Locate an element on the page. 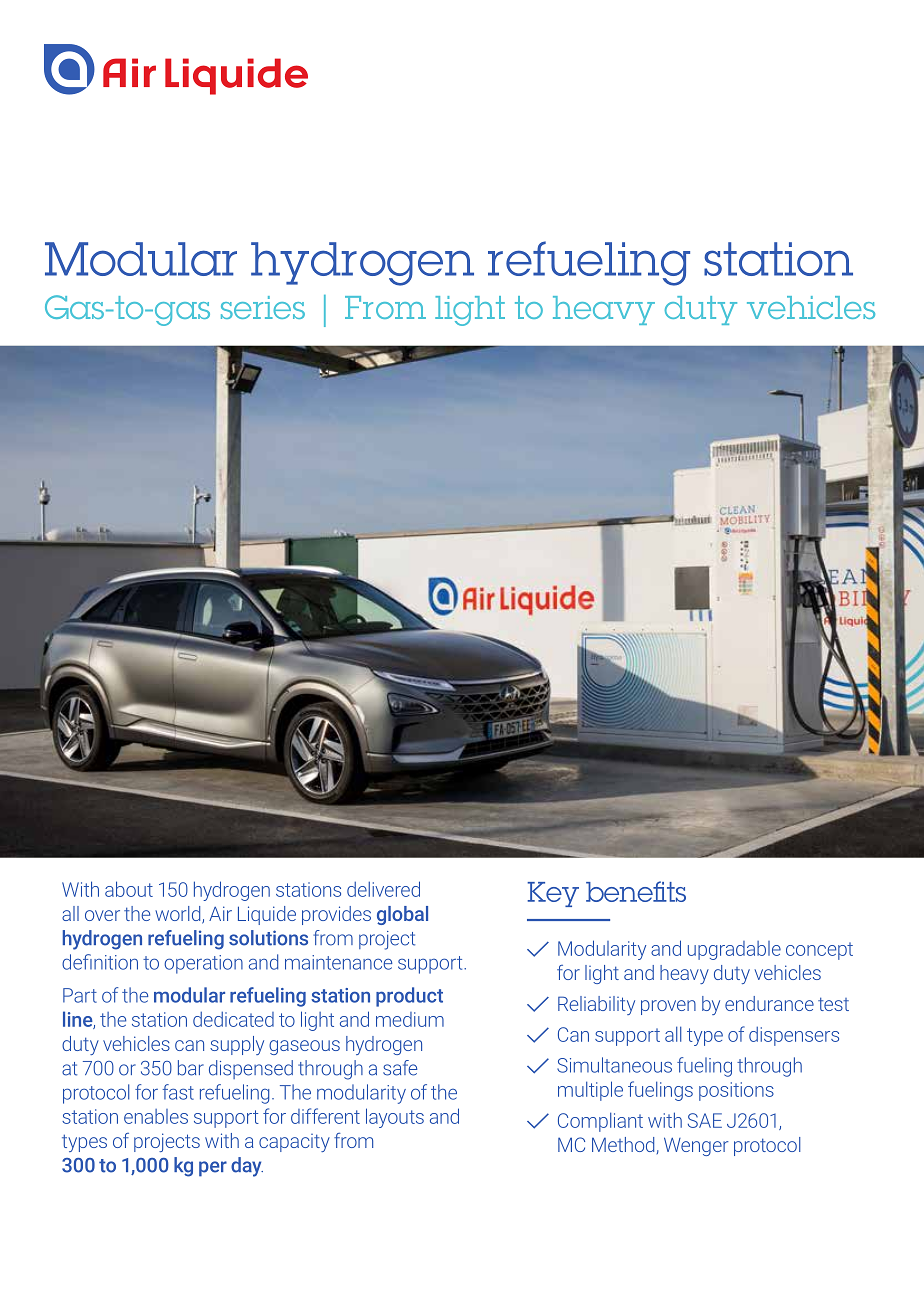 The image size is (924, 1308). benefits is located at coordinates (636, 891).
